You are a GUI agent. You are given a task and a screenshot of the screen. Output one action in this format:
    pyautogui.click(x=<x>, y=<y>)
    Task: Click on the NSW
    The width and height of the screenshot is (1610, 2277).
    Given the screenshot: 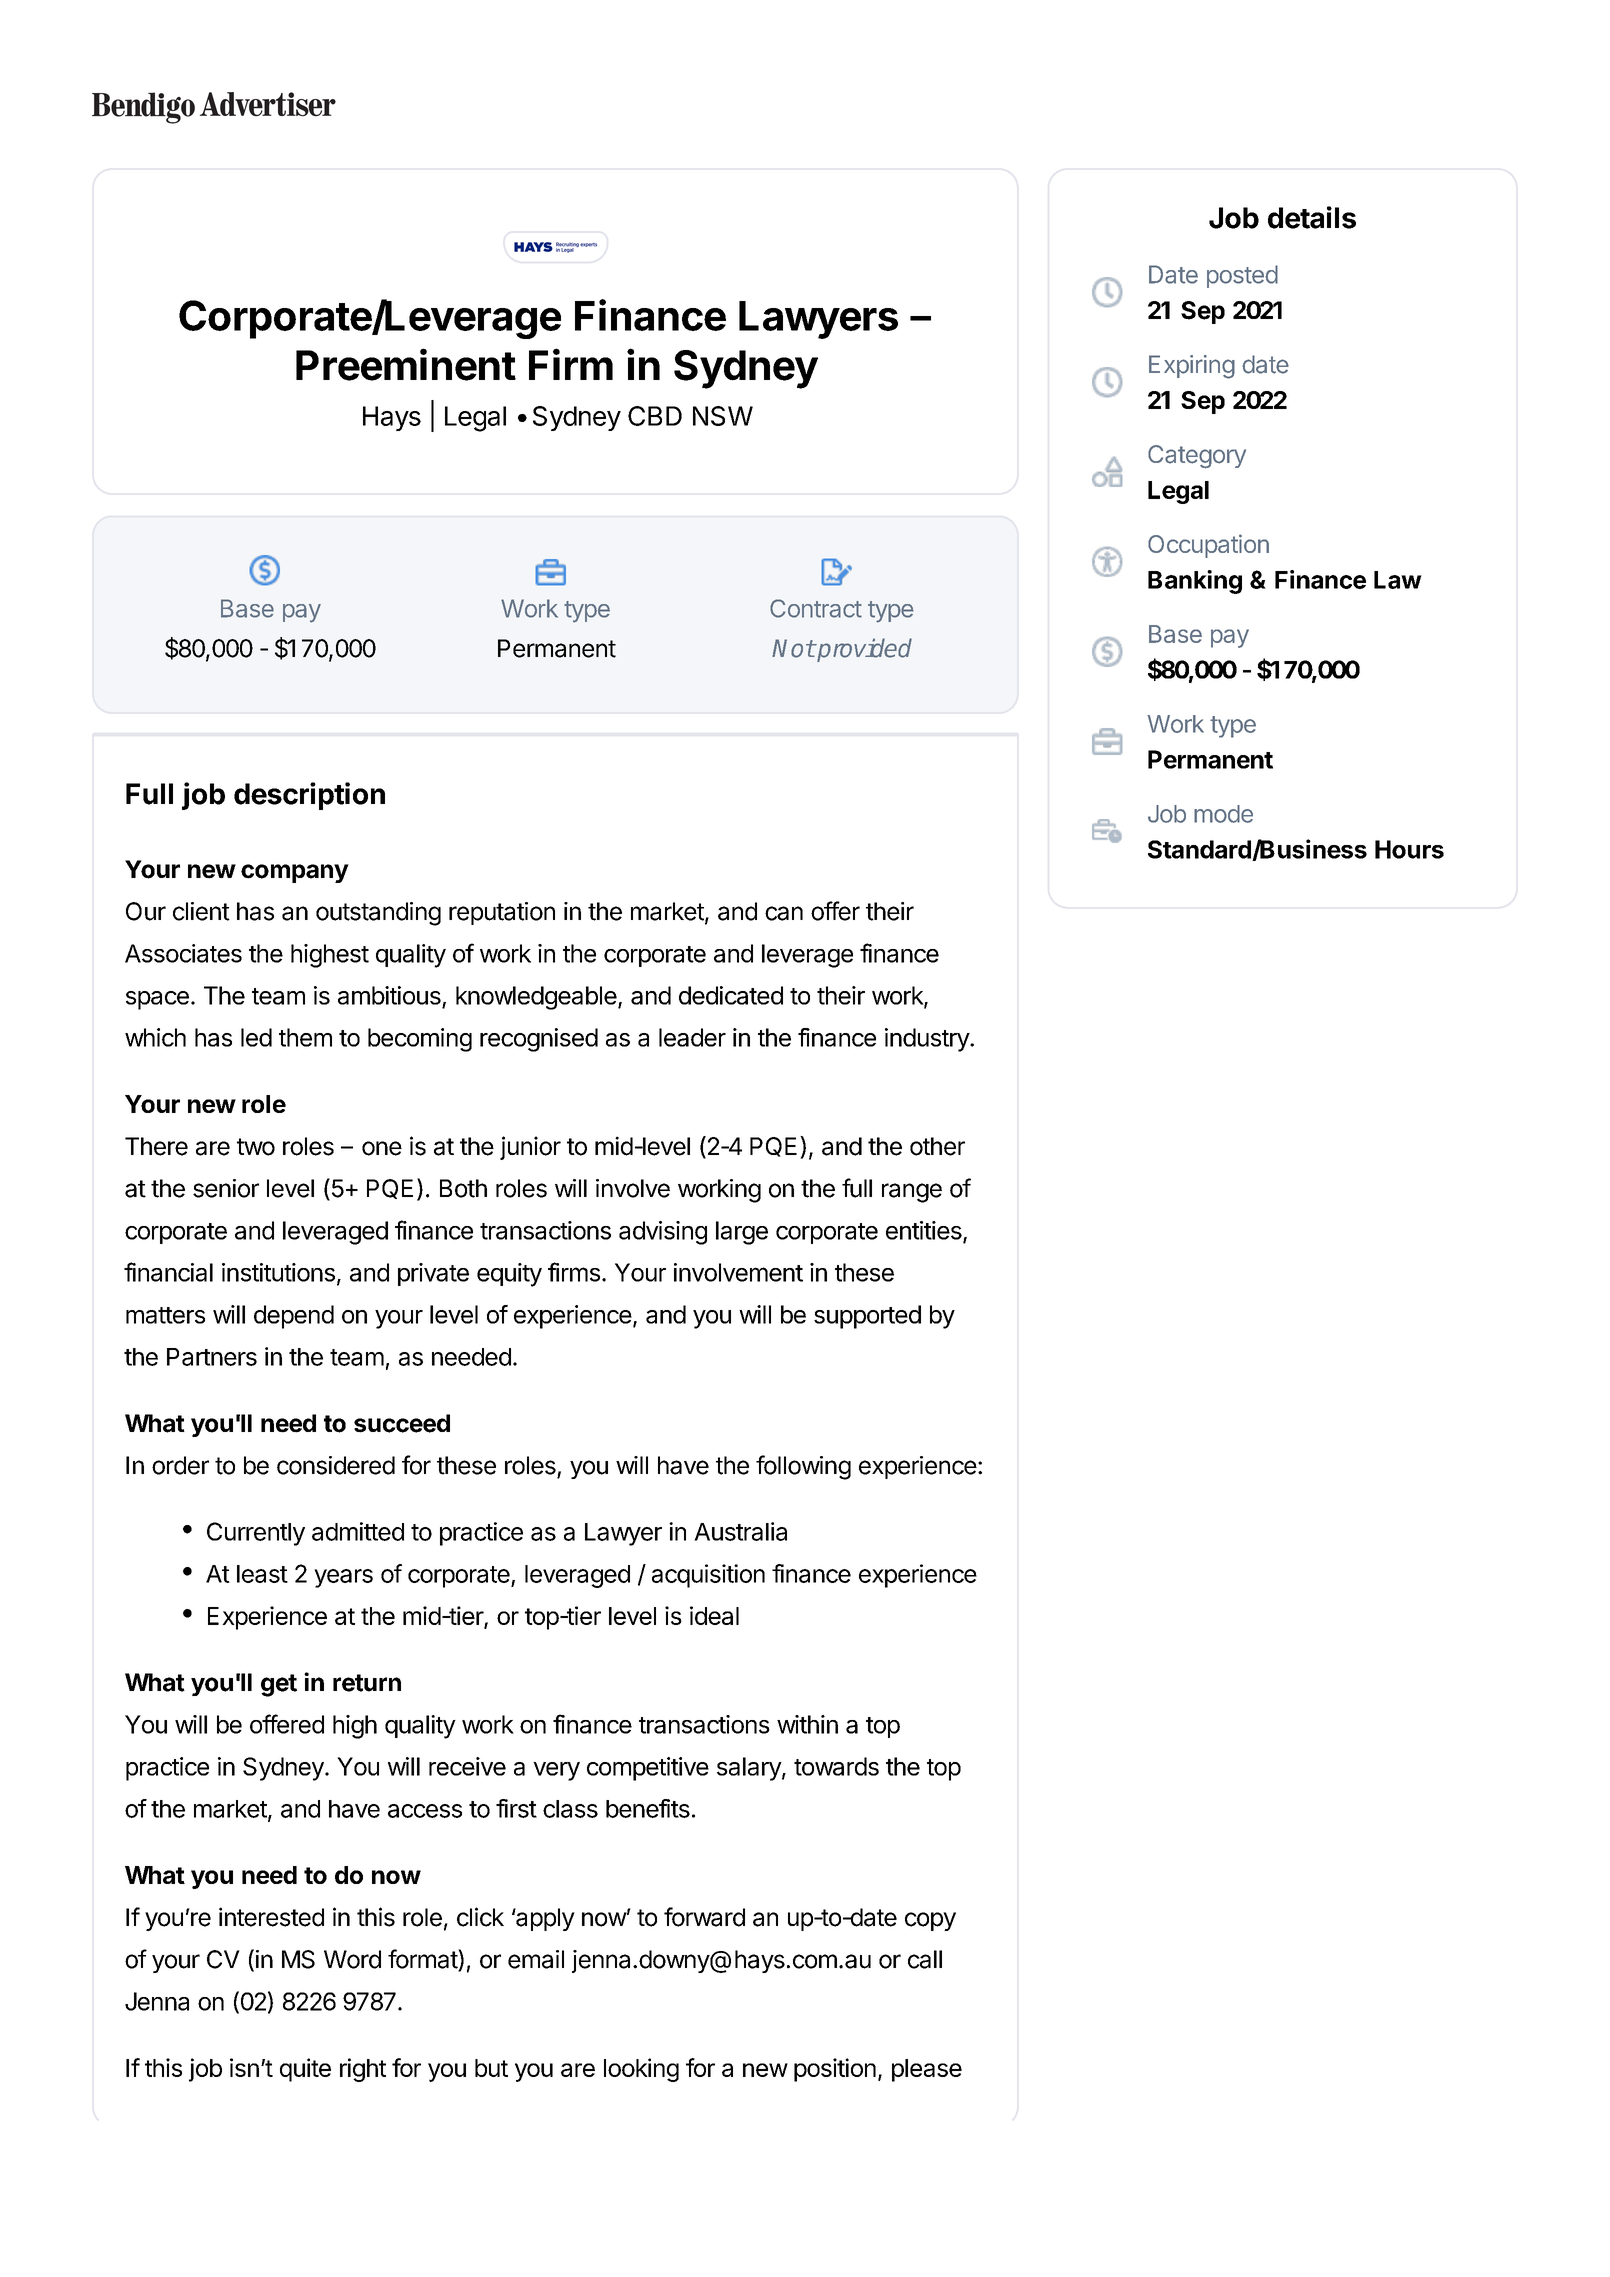 What is the action you would take?
    pyautogui.click(x=723, y=416)
